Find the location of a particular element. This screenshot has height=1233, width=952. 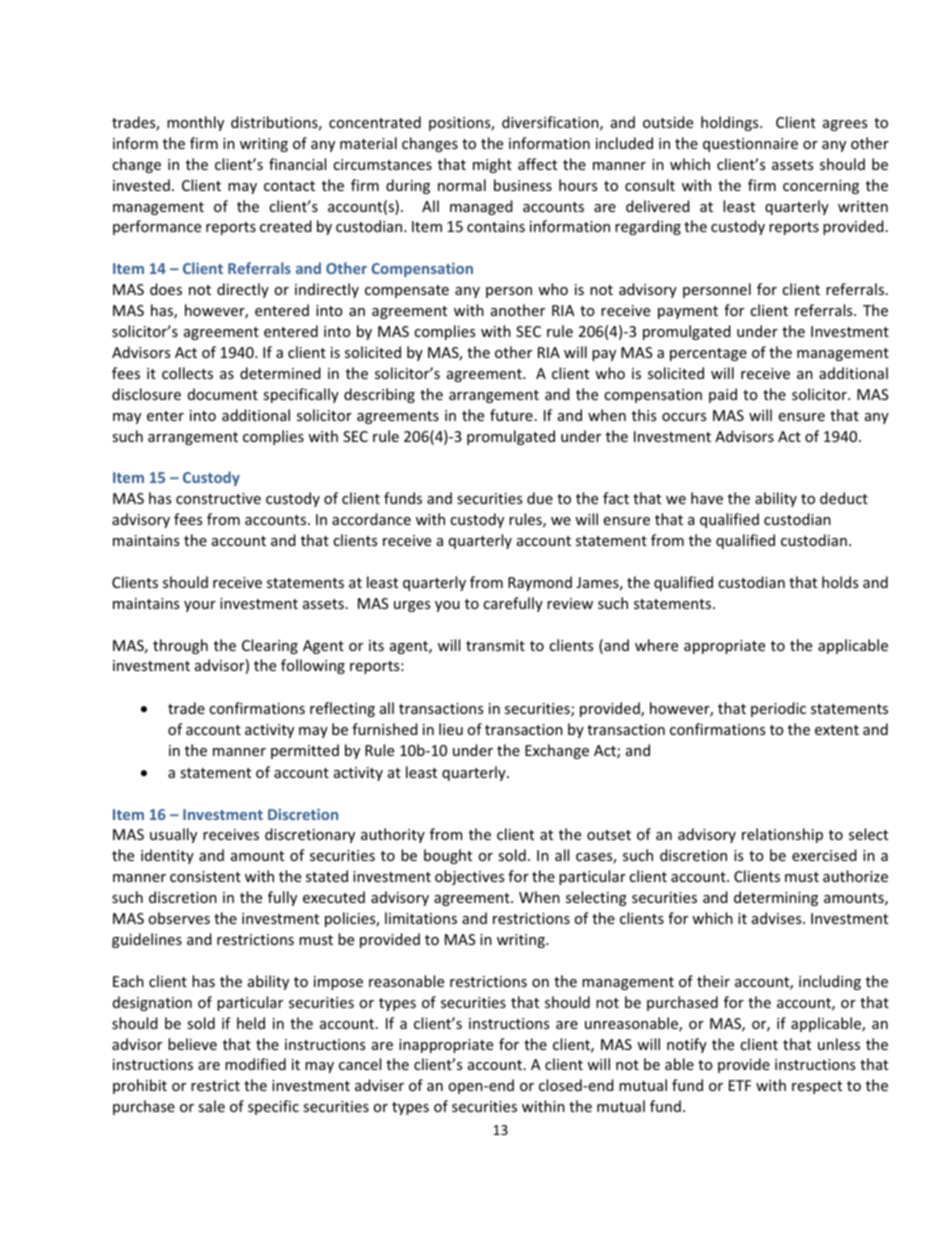

bought is located at coordinates (448, 856).
